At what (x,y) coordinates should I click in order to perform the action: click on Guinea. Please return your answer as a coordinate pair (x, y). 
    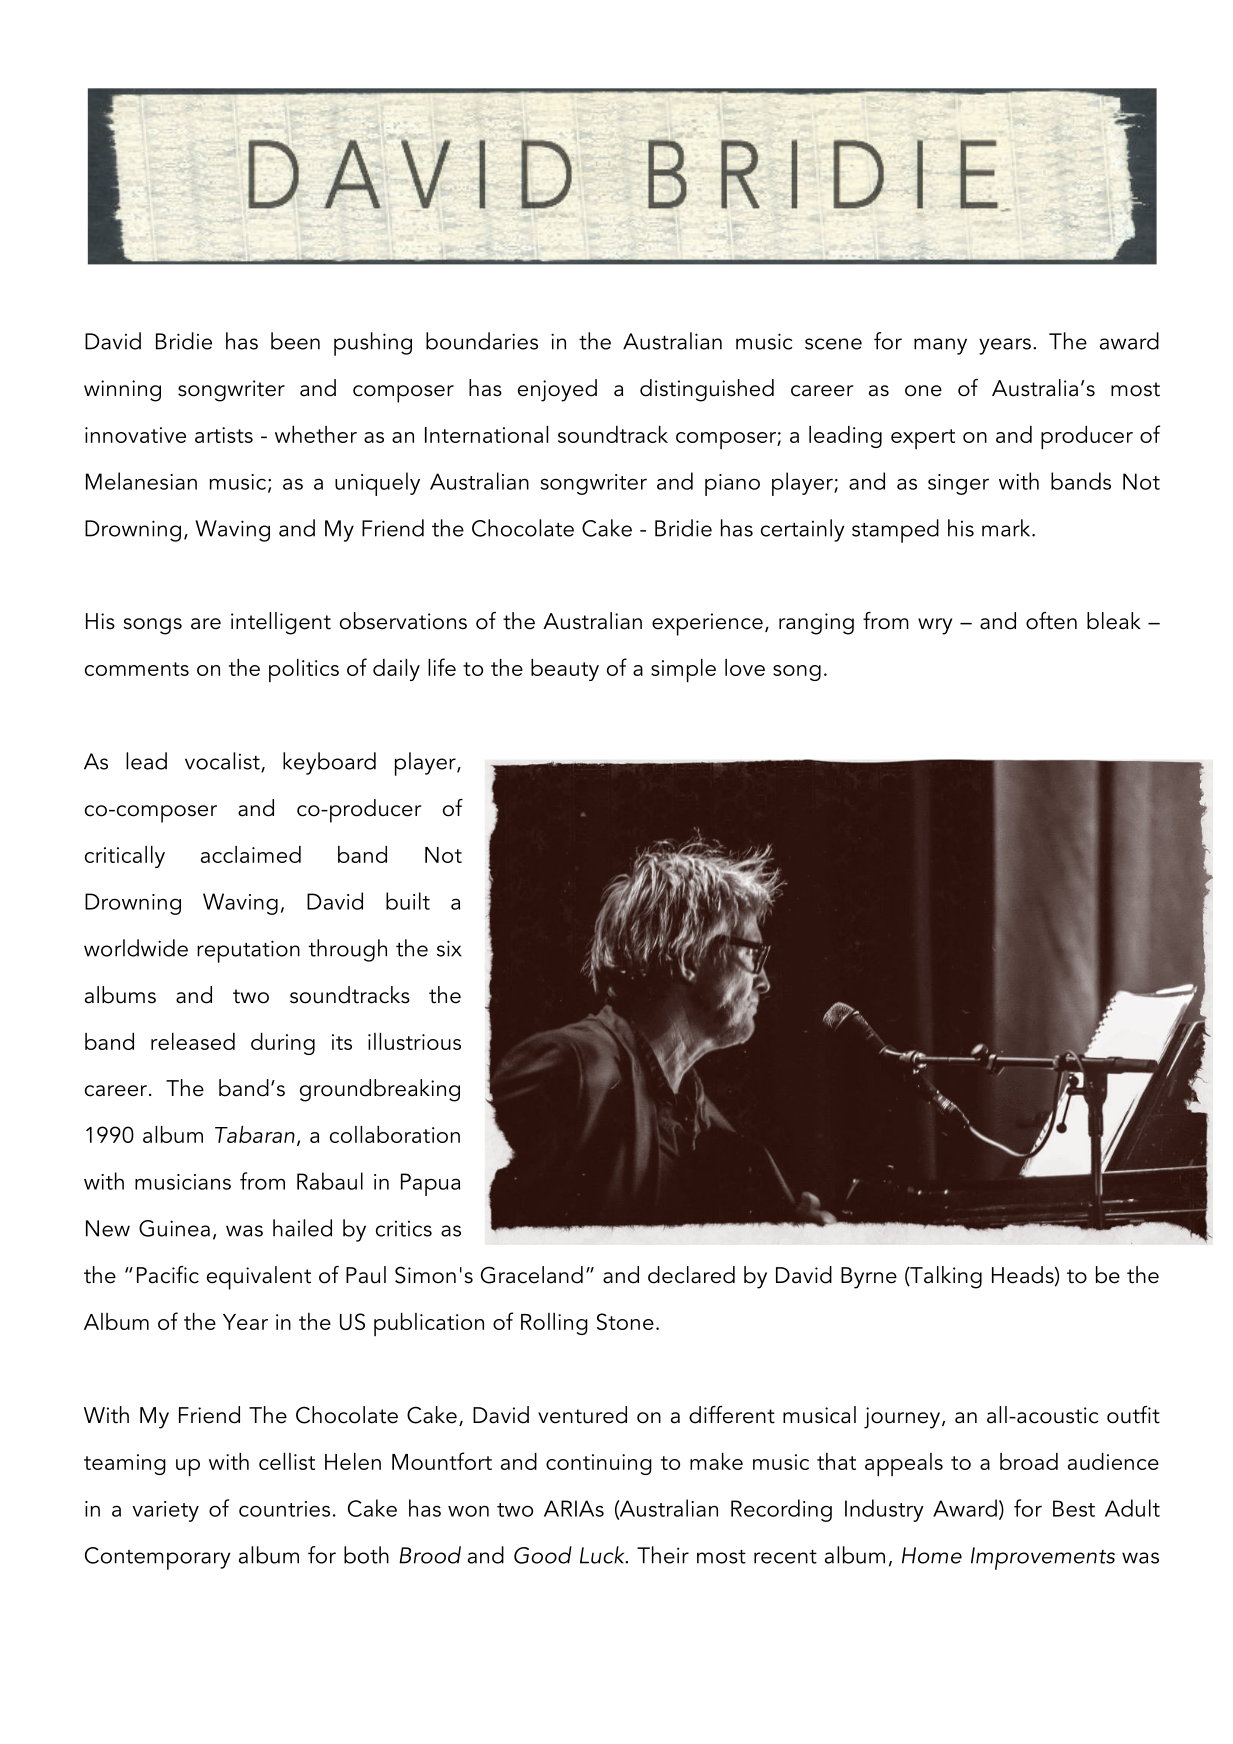
    Looking at the image, I should click on (174, 1228).
